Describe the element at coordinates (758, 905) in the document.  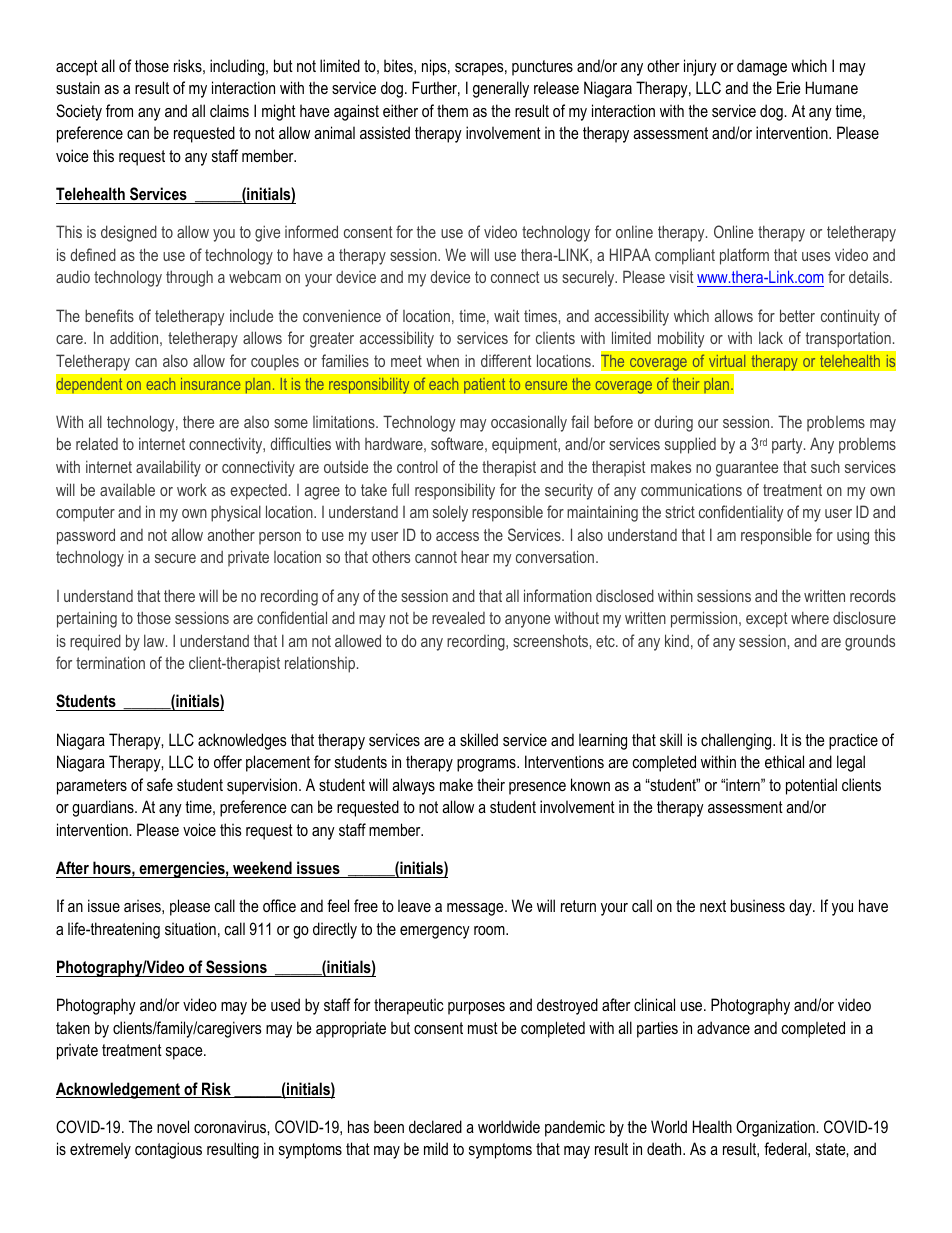
I see `business` at that location.
